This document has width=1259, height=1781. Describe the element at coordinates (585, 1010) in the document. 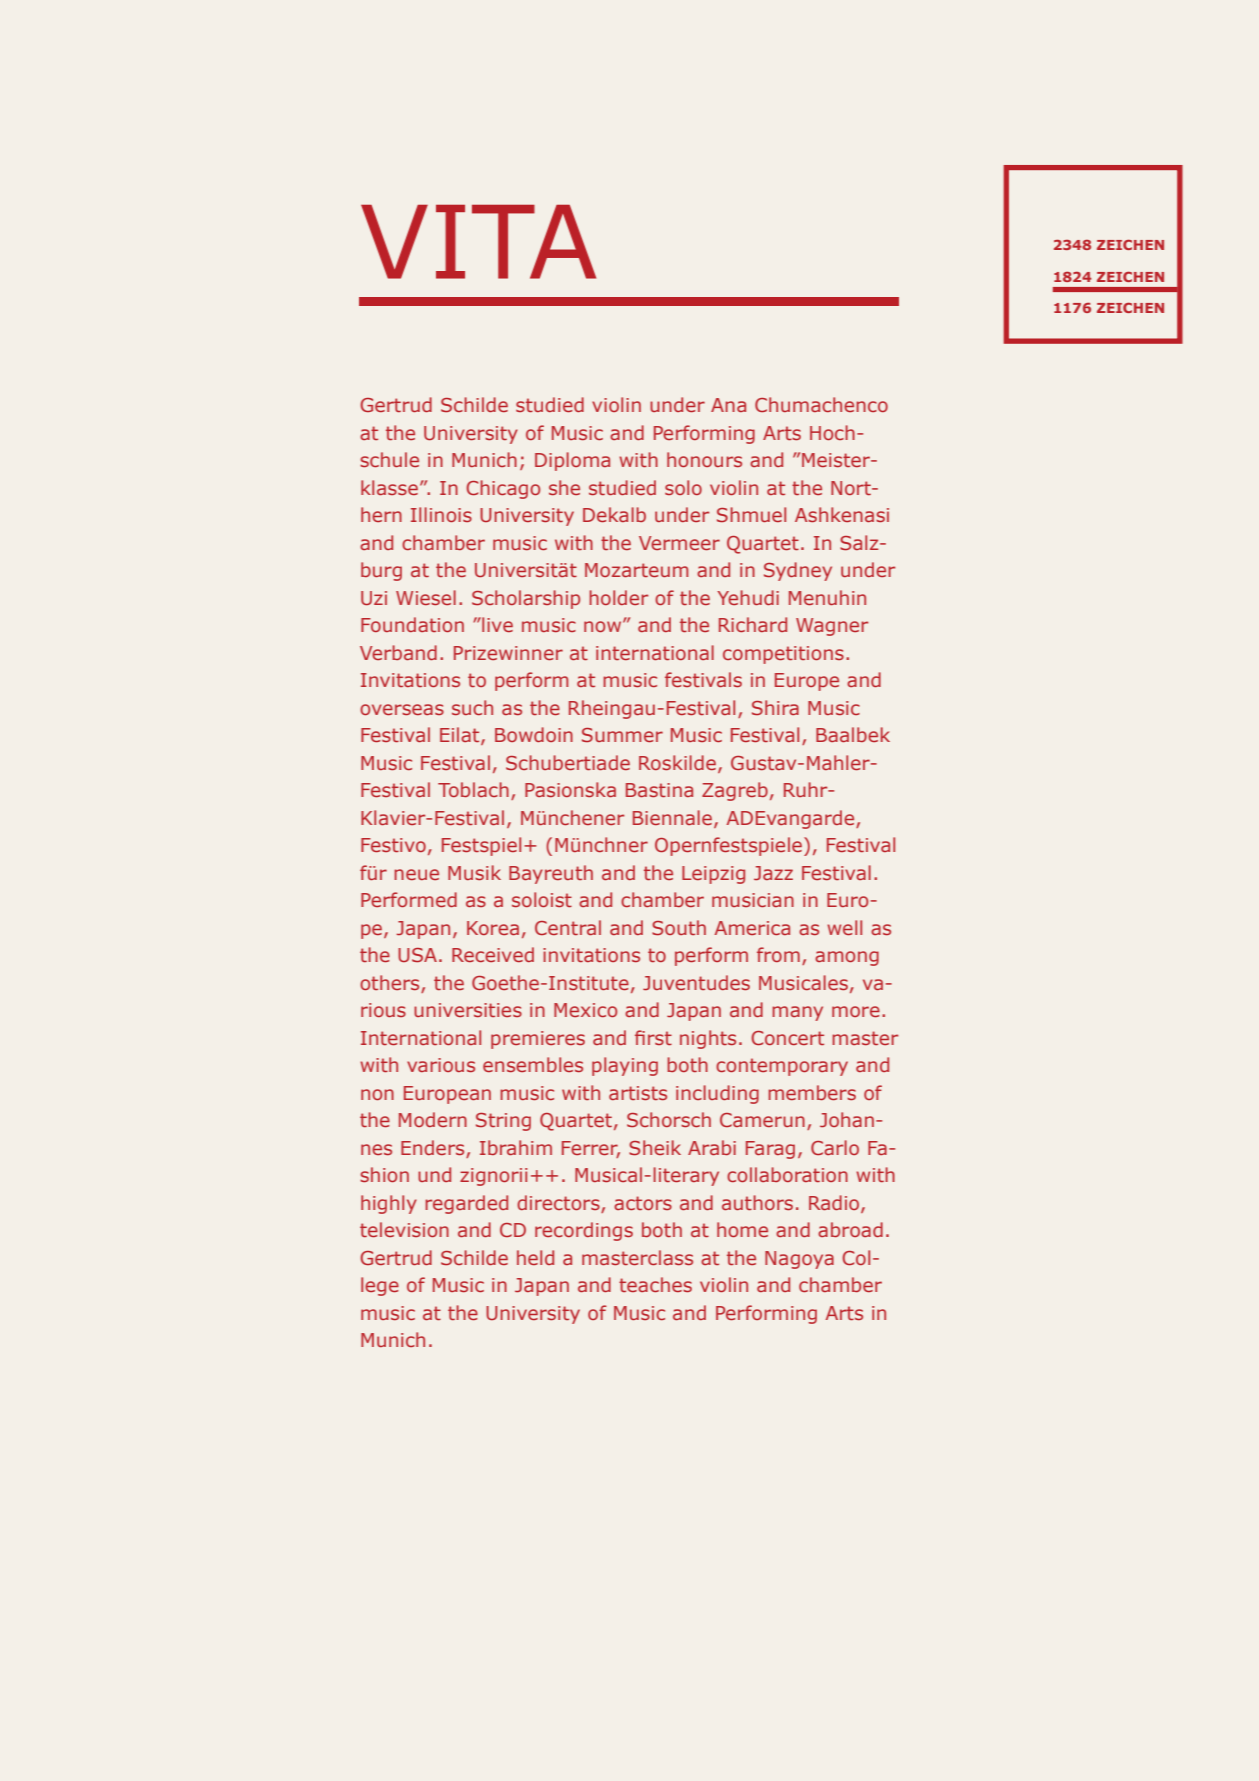

I see `Mexico` at that location.
